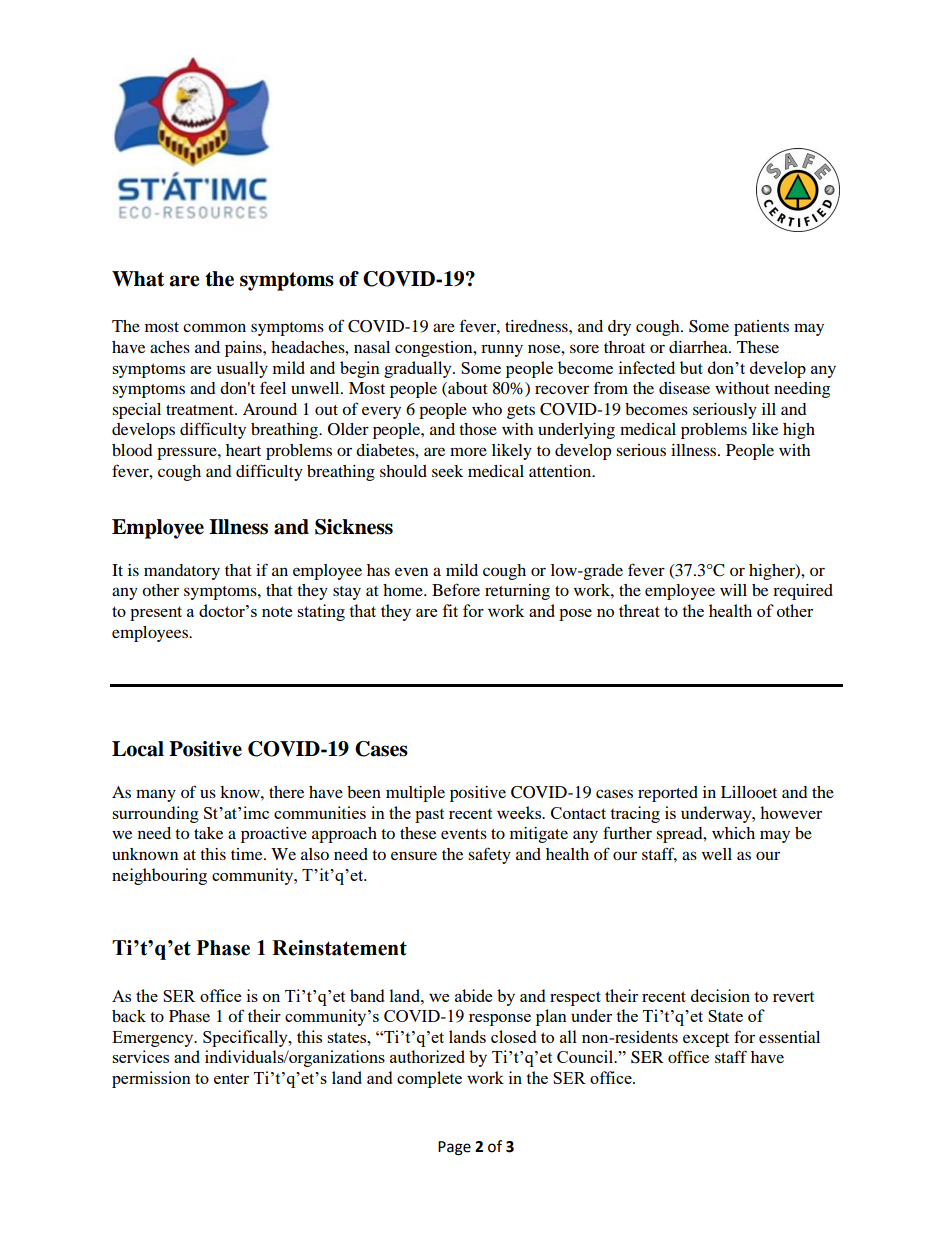  Describe the element at coordinates (231, 1078) in the screenshot. I see `enter` at that location.
